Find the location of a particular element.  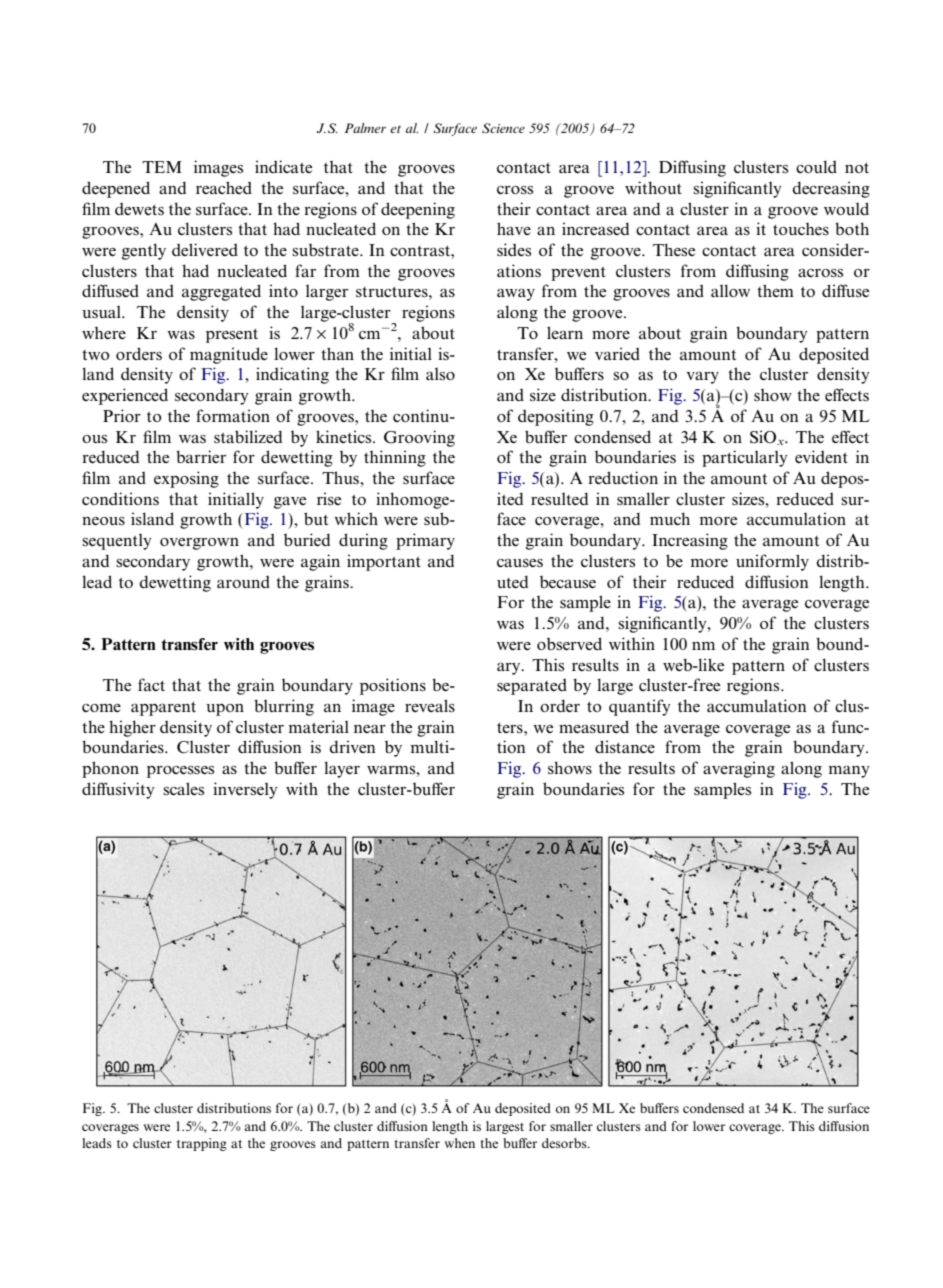

averaging is located at coordinates (739, 769).
